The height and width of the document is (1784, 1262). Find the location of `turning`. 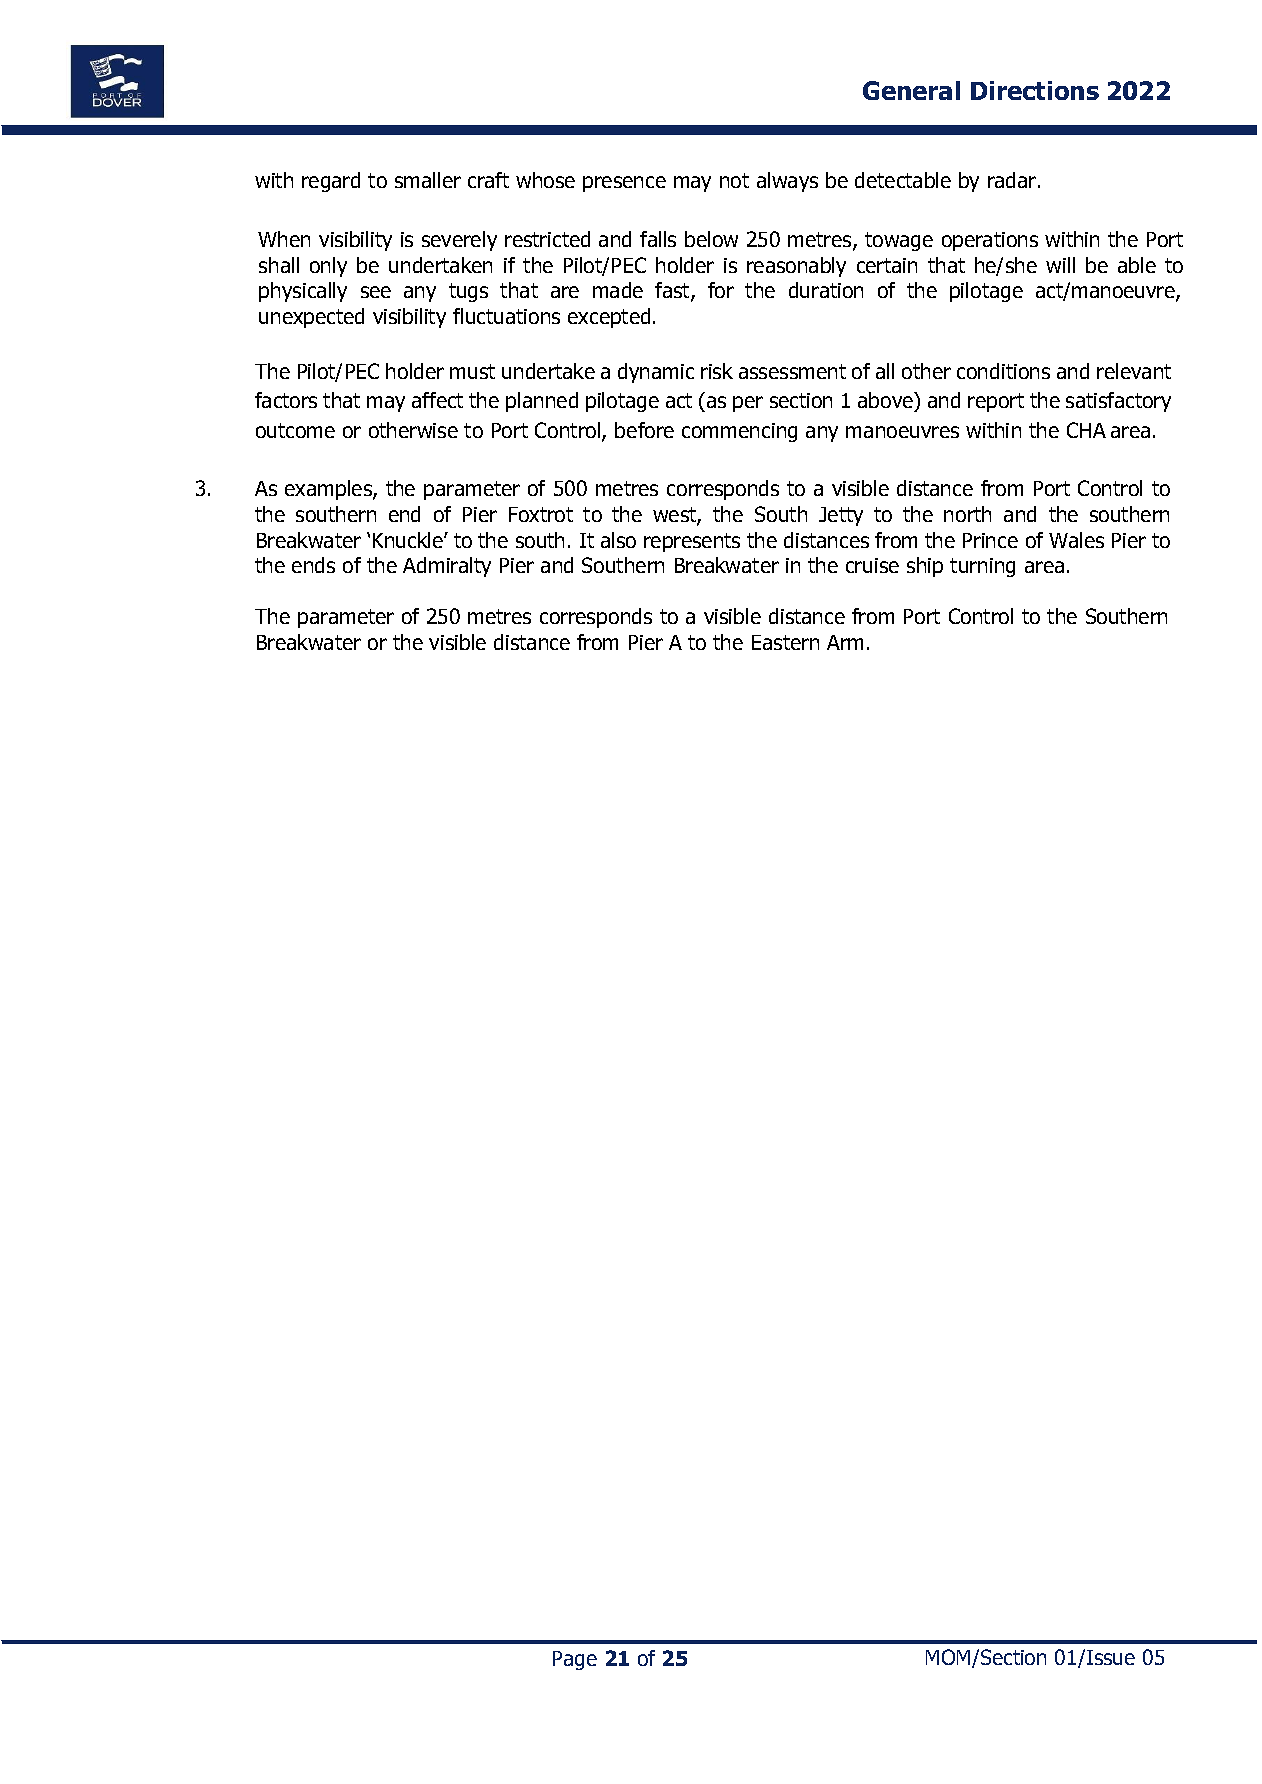

turning is located at coordinates (982, 567).
